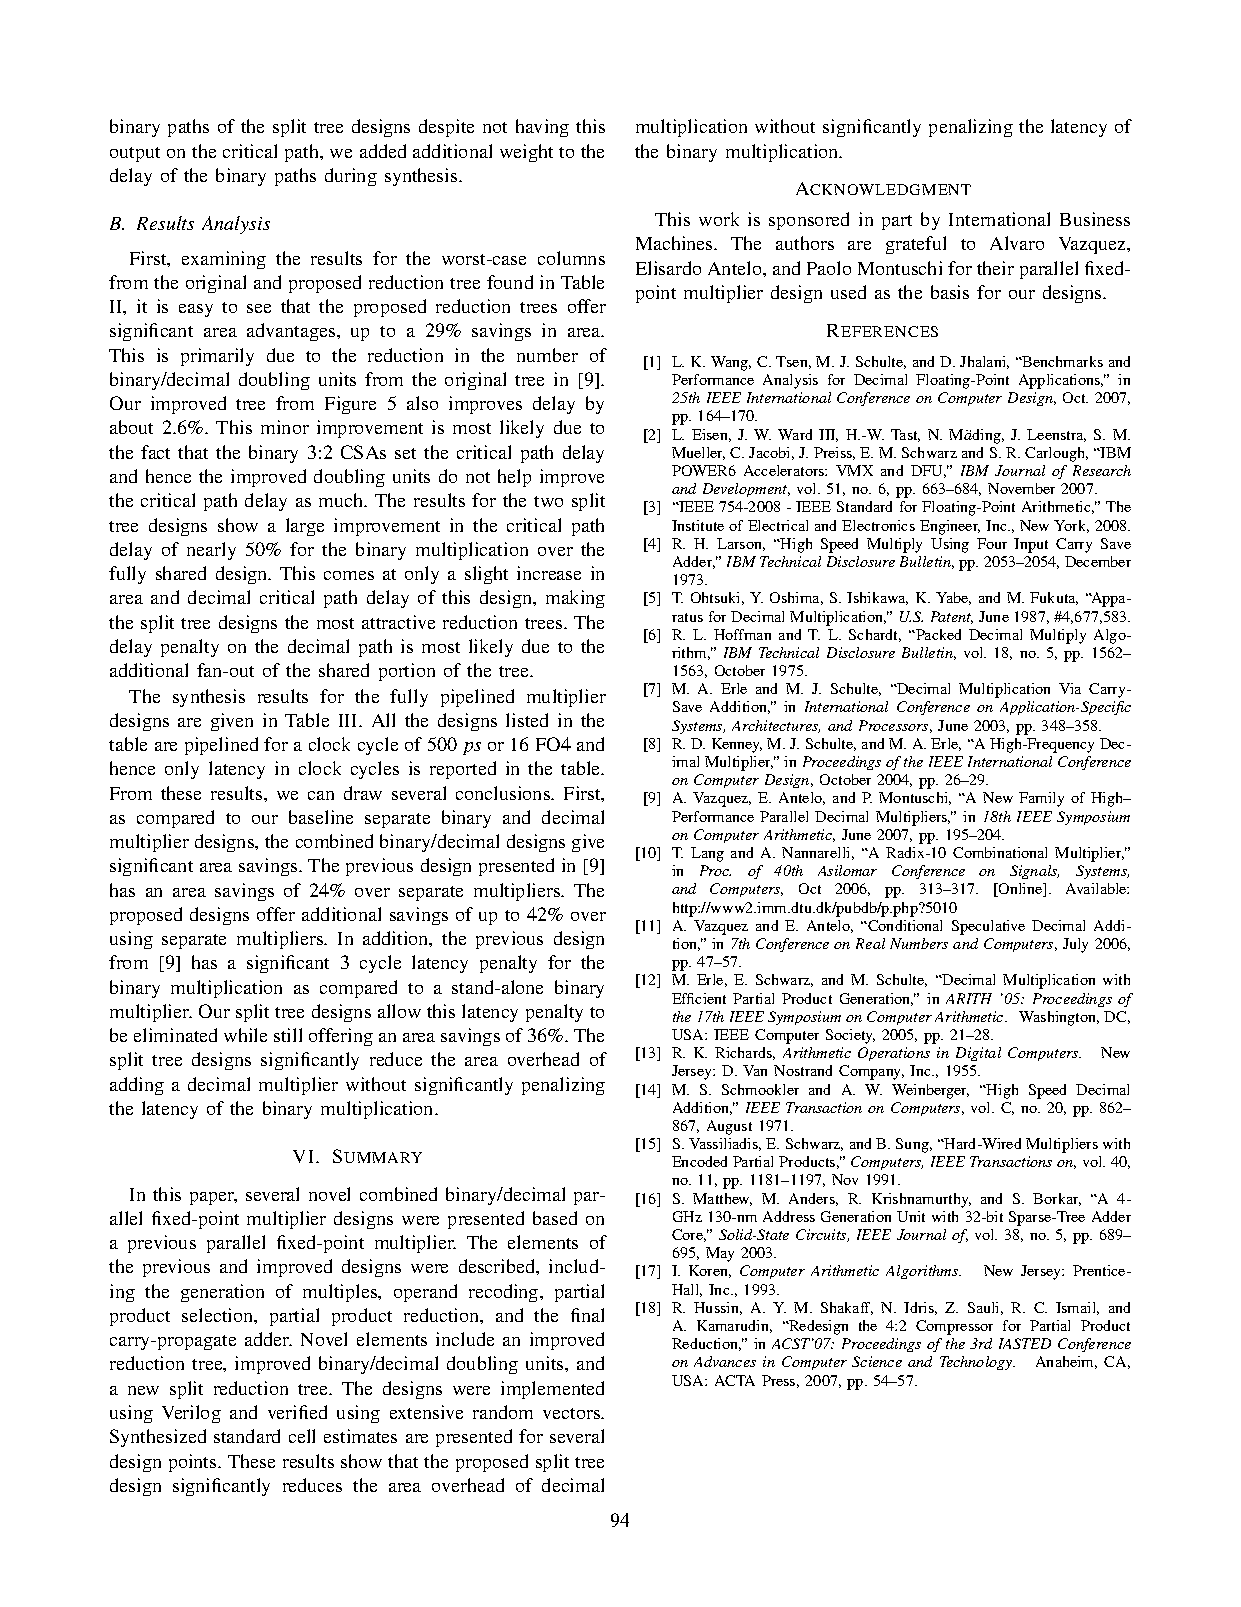 The image size is (1241, 1607). I want to click on Lang, so click(707, 854).
